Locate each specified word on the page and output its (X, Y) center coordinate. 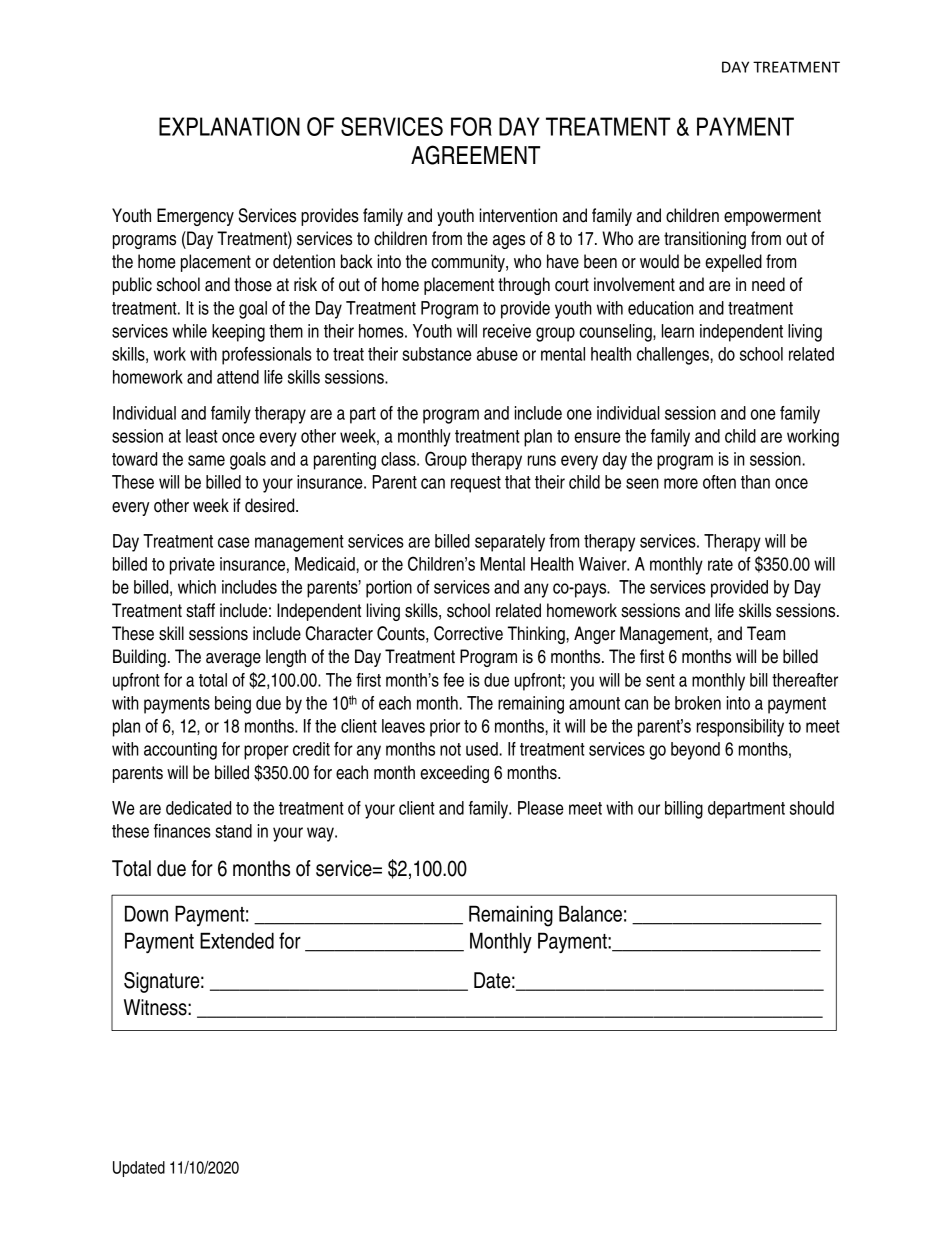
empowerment (772, 217)
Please (541, 808)
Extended (237, 940)
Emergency (195, 217)
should (812, 808)
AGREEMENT (475, 155)
